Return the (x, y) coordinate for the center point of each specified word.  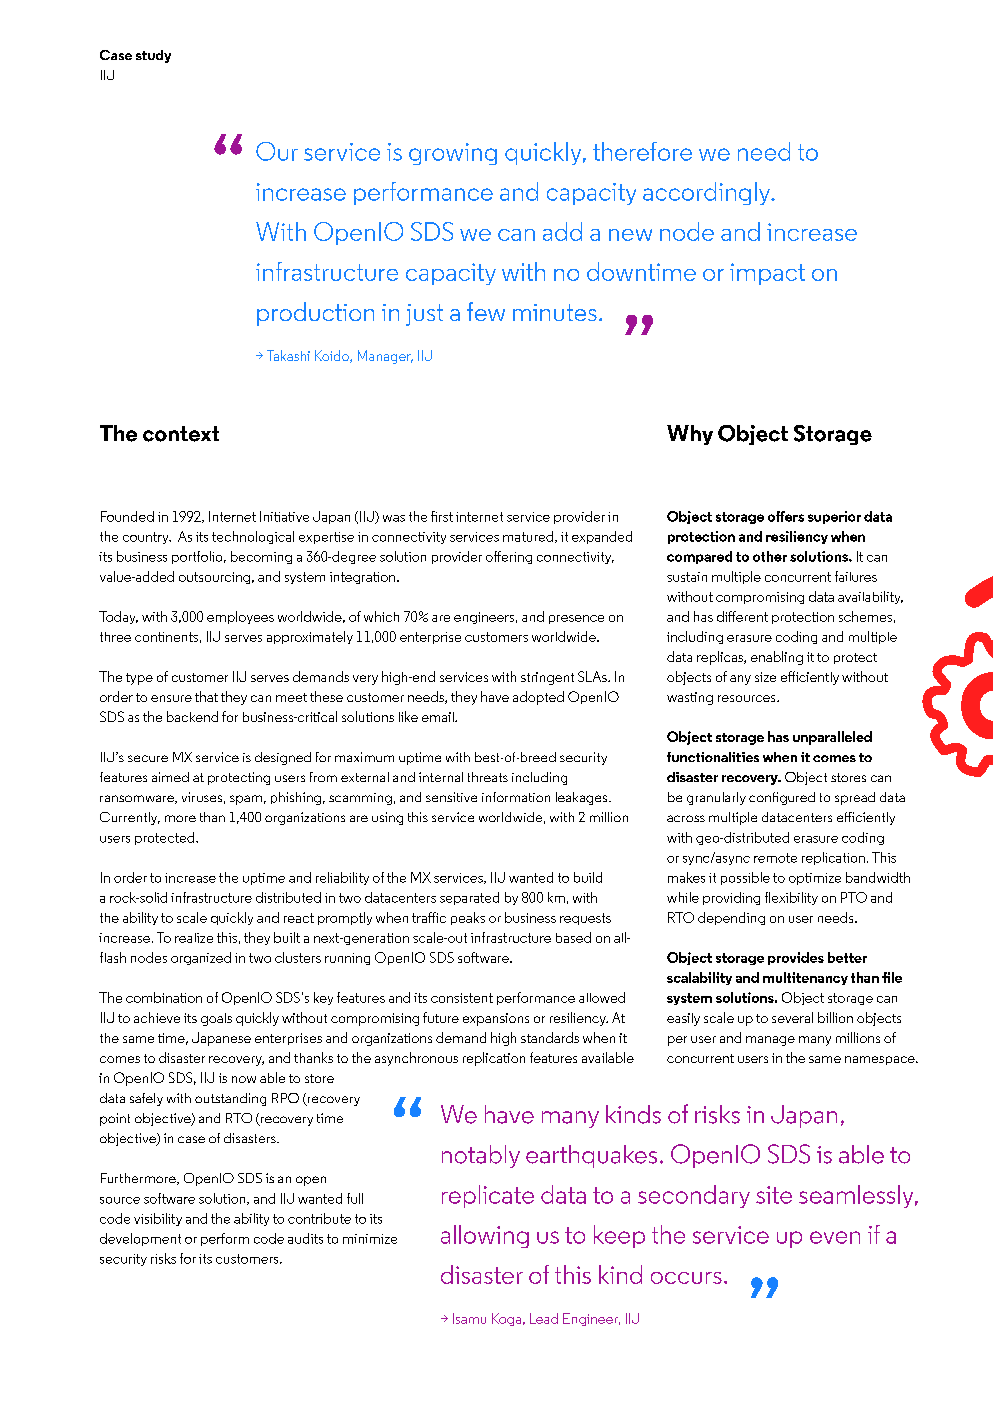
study (153, 56)
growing (453, 154)
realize (194, 938)
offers (786, 516)
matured (529, 537)
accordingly (708, 193)
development (140, 1239)
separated (469, 898)
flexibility (791, 898)
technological (253, 537)
